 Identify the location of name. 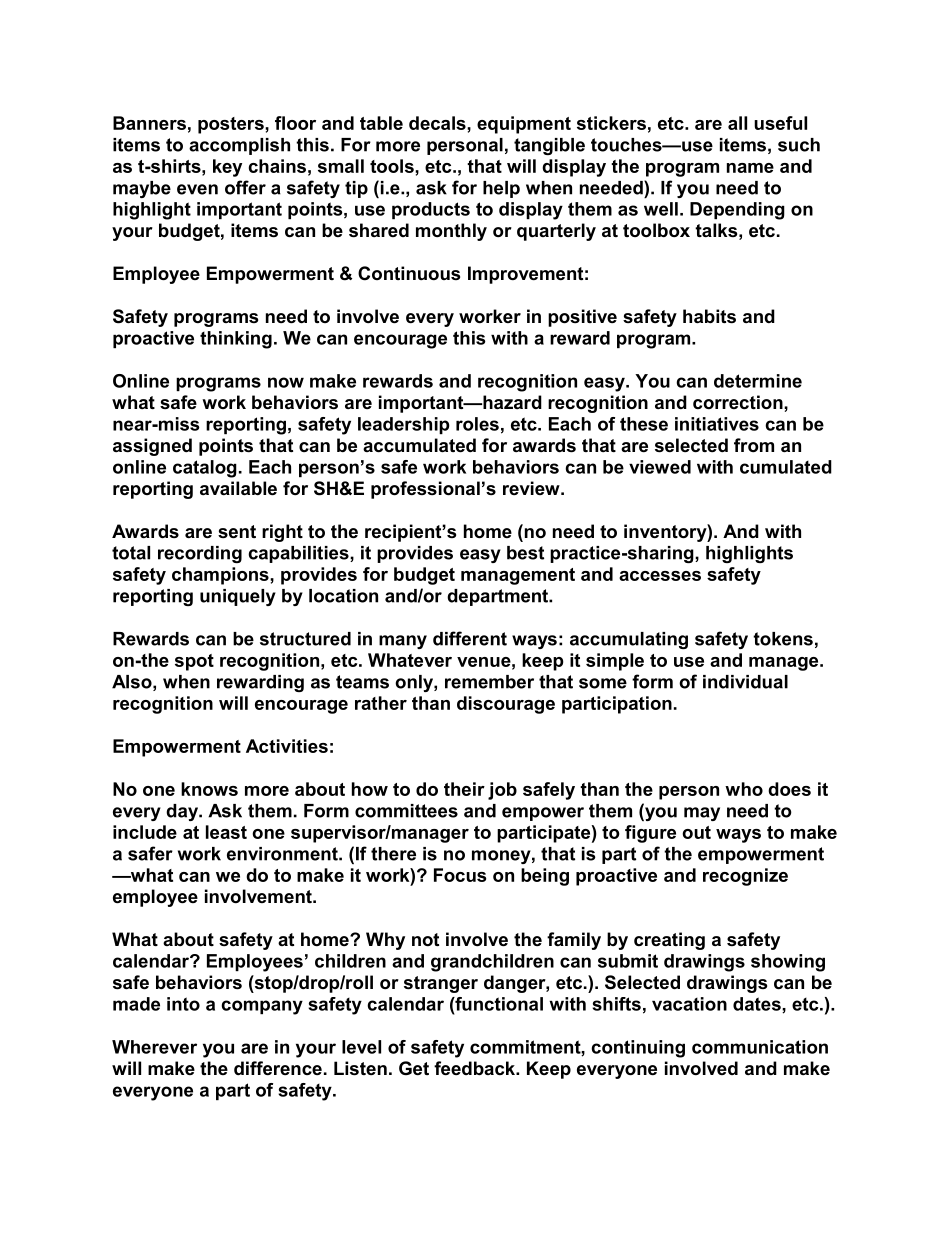
(750, 168).
